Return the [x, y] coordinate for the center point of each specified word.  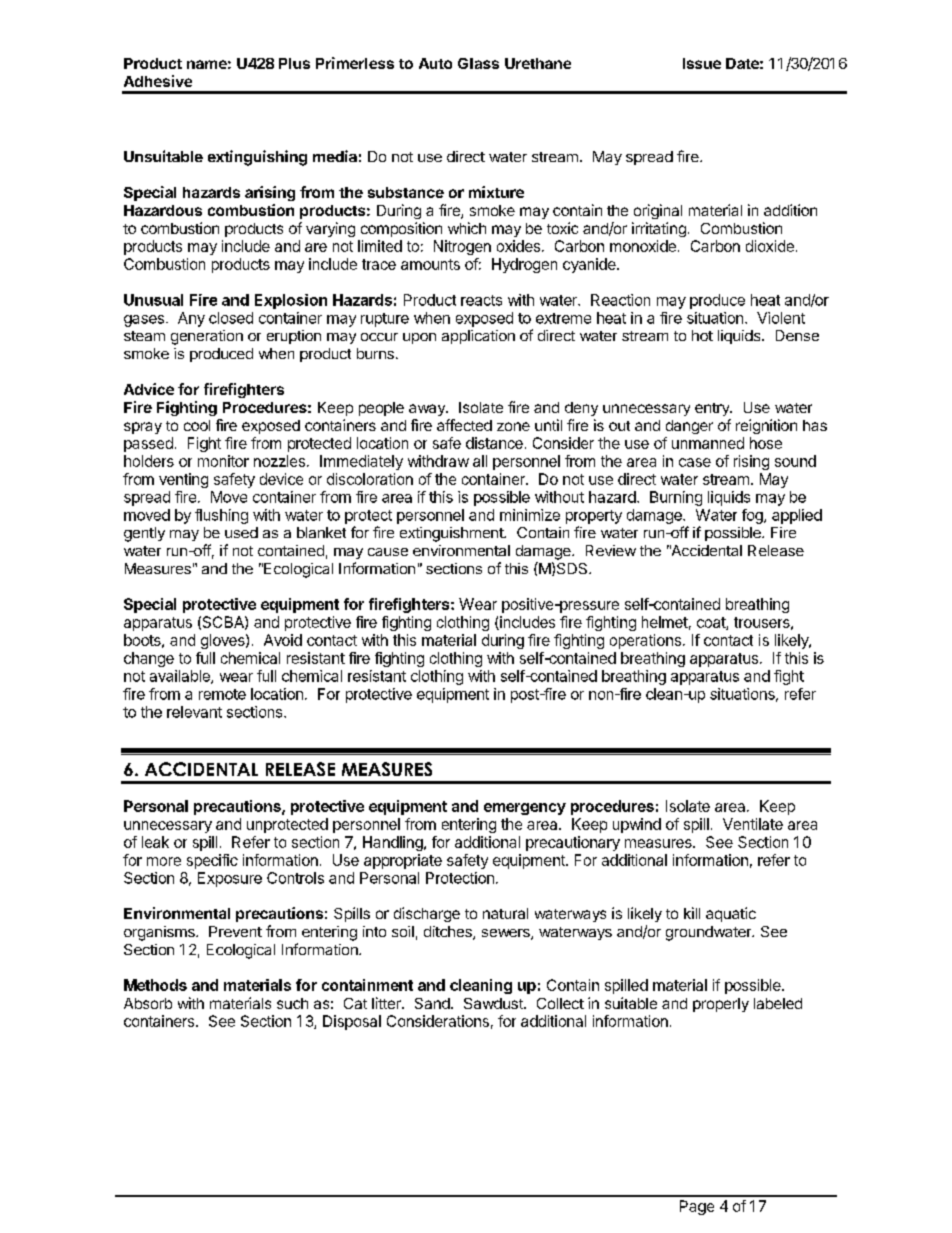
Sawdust [494, 1003]
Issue [702, 63]
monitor [223, 461]
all [480, 461]
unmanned [708, 443]
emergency [525, 809]
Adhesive [158, 81]
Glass [478, 63]
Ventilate [753, 824]
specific [212, 861]
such [292, 1003]
